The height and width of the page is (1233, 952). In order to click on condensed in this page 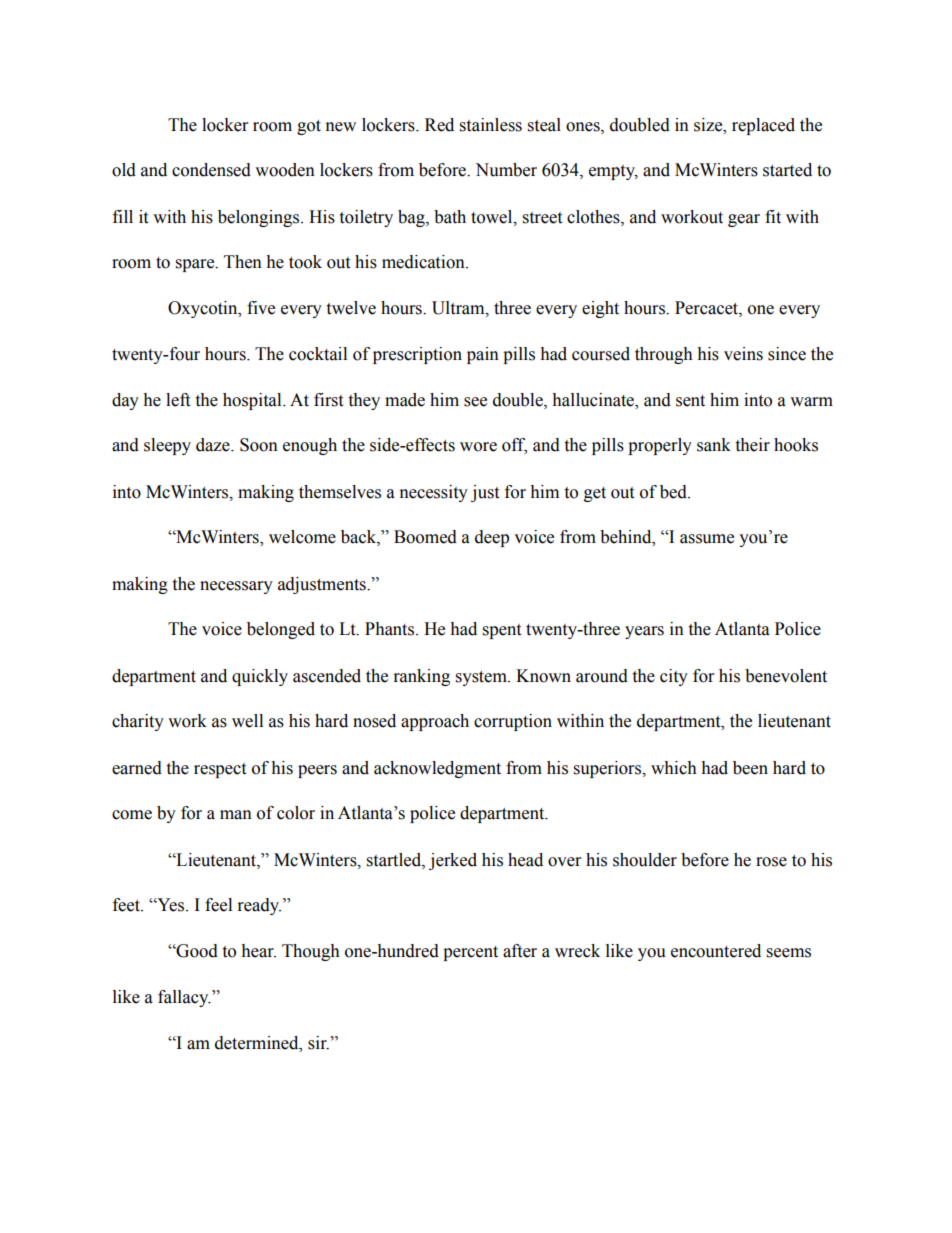, I will do `click(211, 170)`.
